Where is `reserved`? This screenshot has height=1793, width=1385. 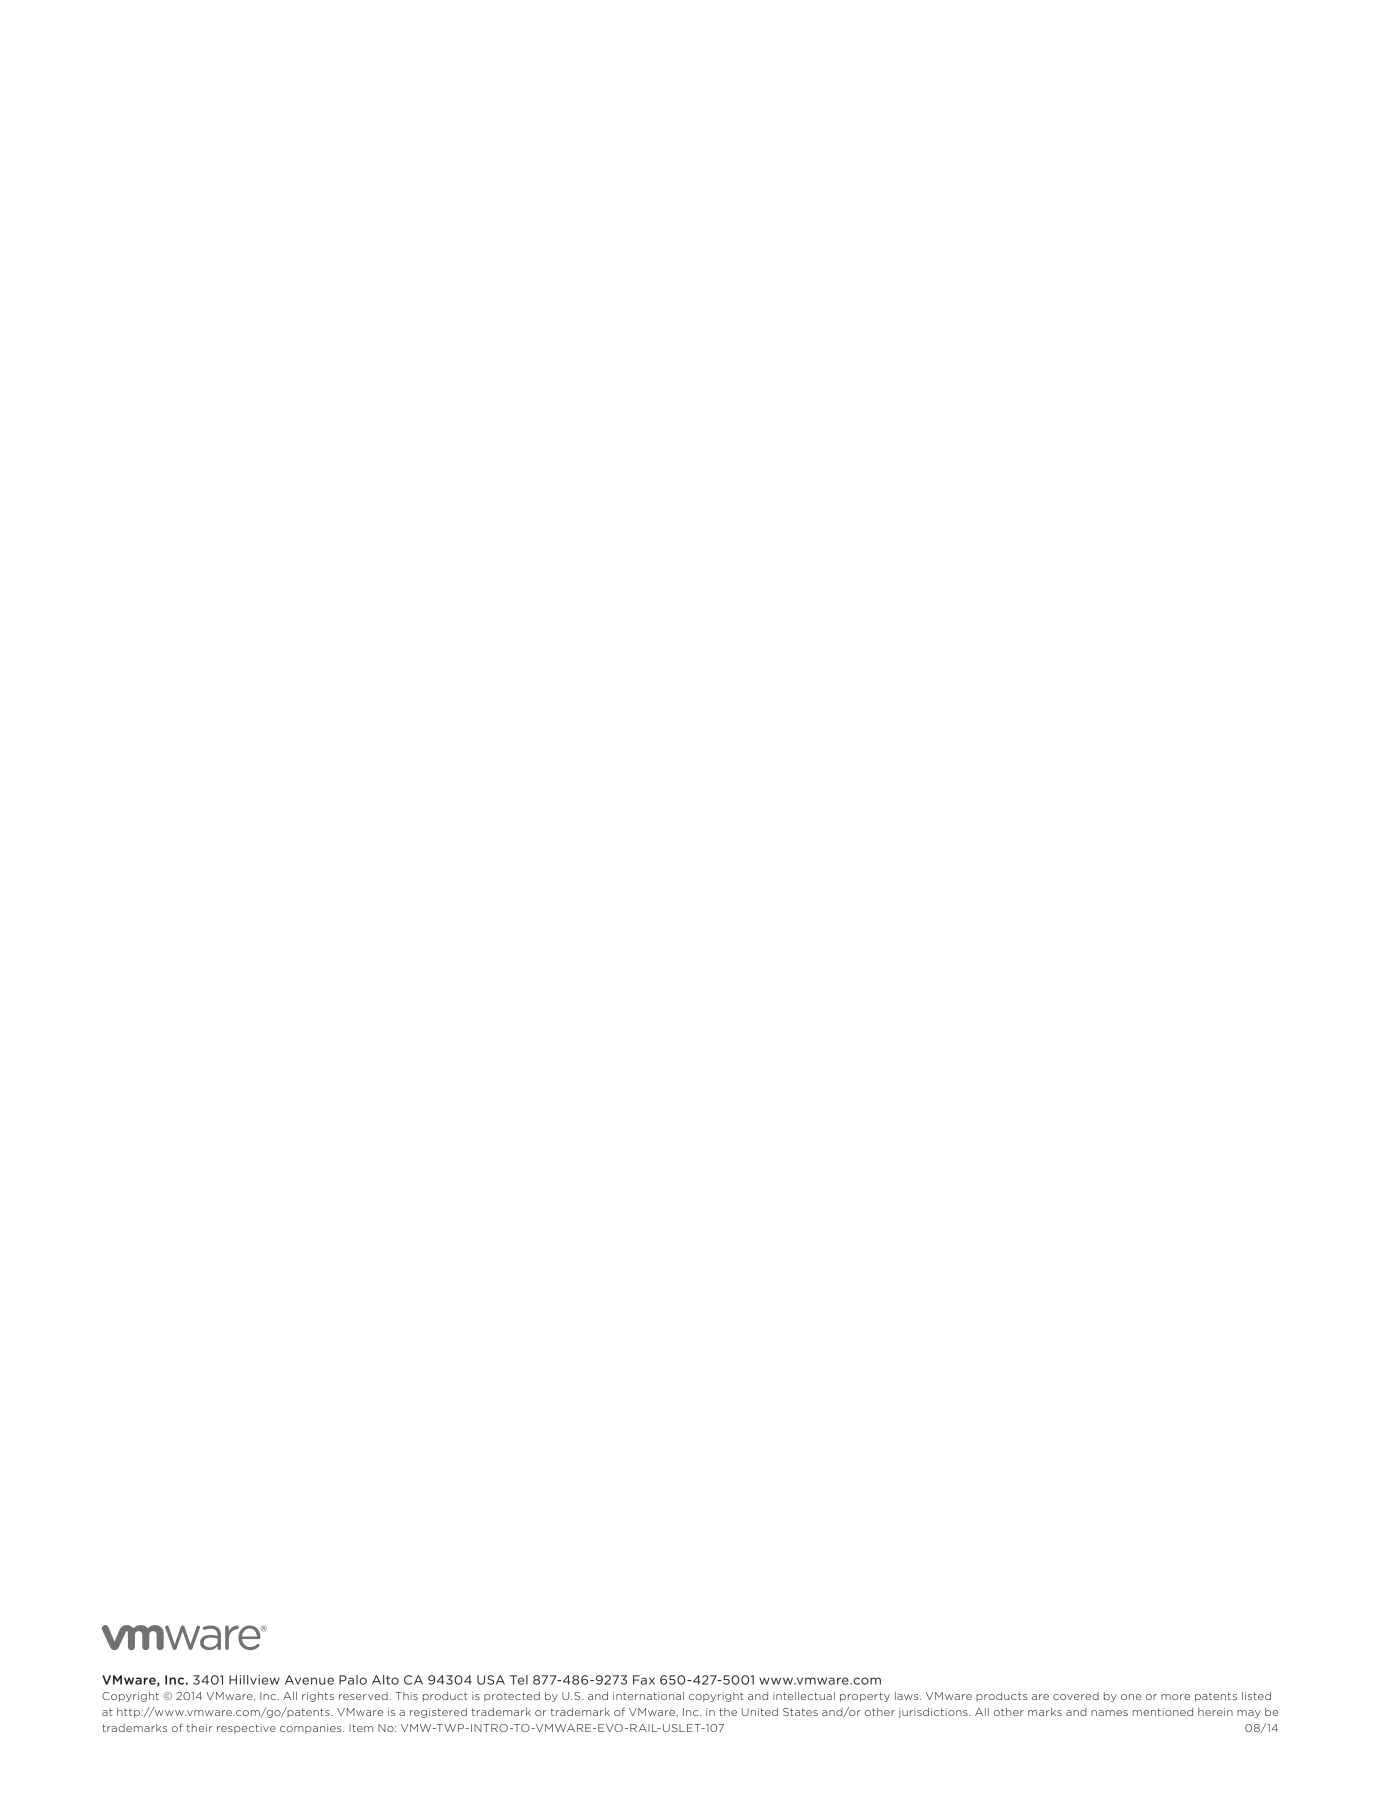 reserved is located at coordinates (363, 1696).
